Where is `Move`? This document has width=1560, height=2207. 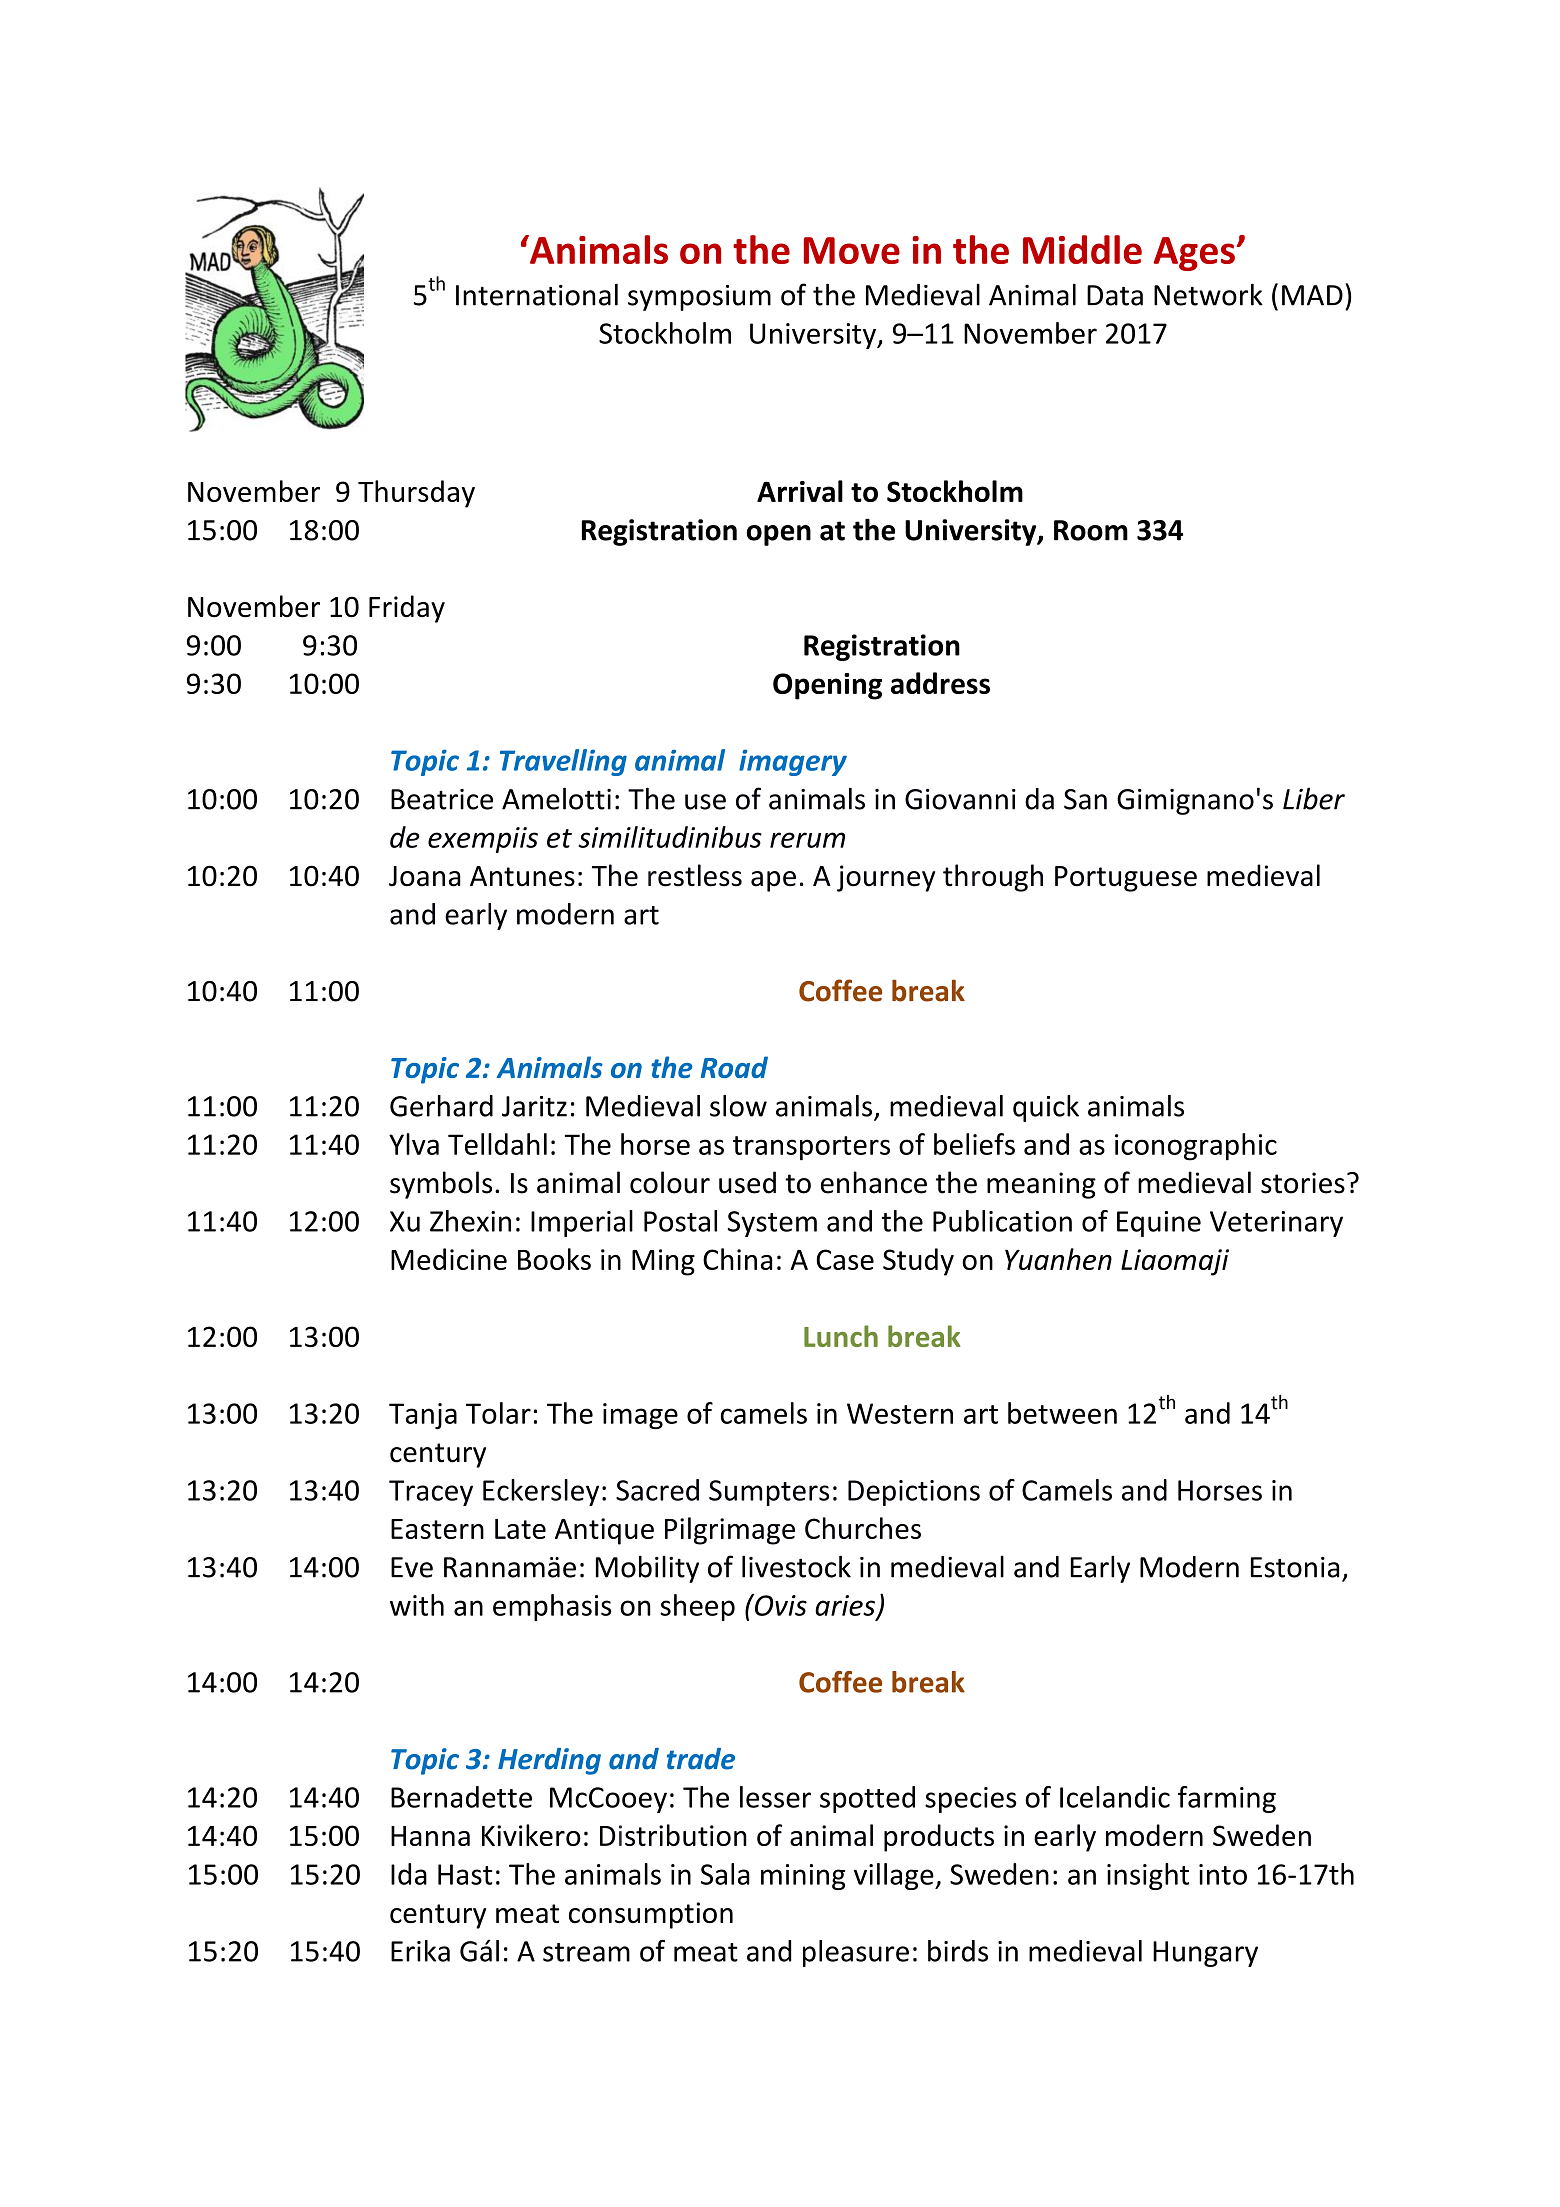 Move is located at coordinates (852, 250).
